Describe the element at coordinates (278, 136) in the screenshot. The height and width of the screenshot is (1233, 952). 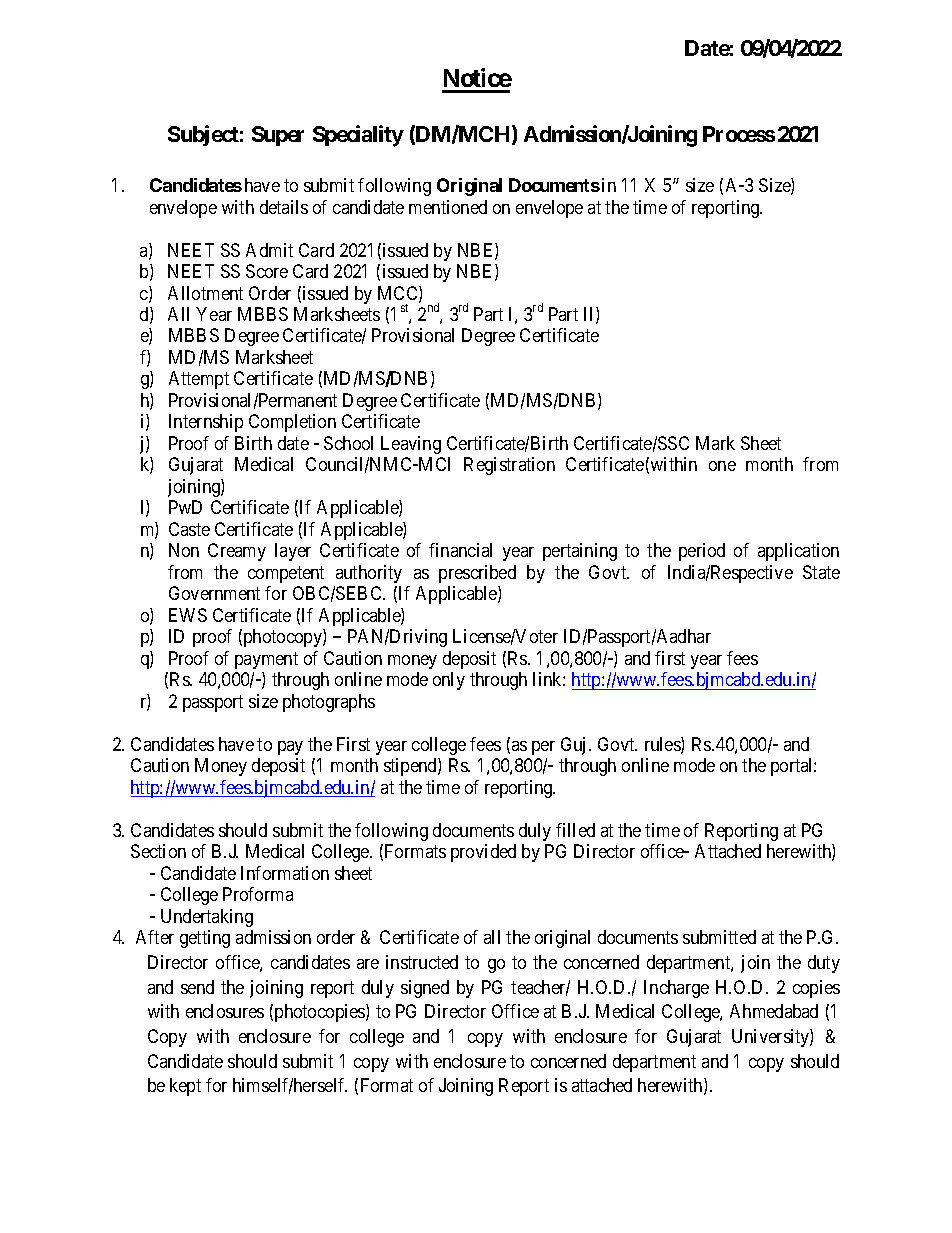
I see `Super` at that location.
